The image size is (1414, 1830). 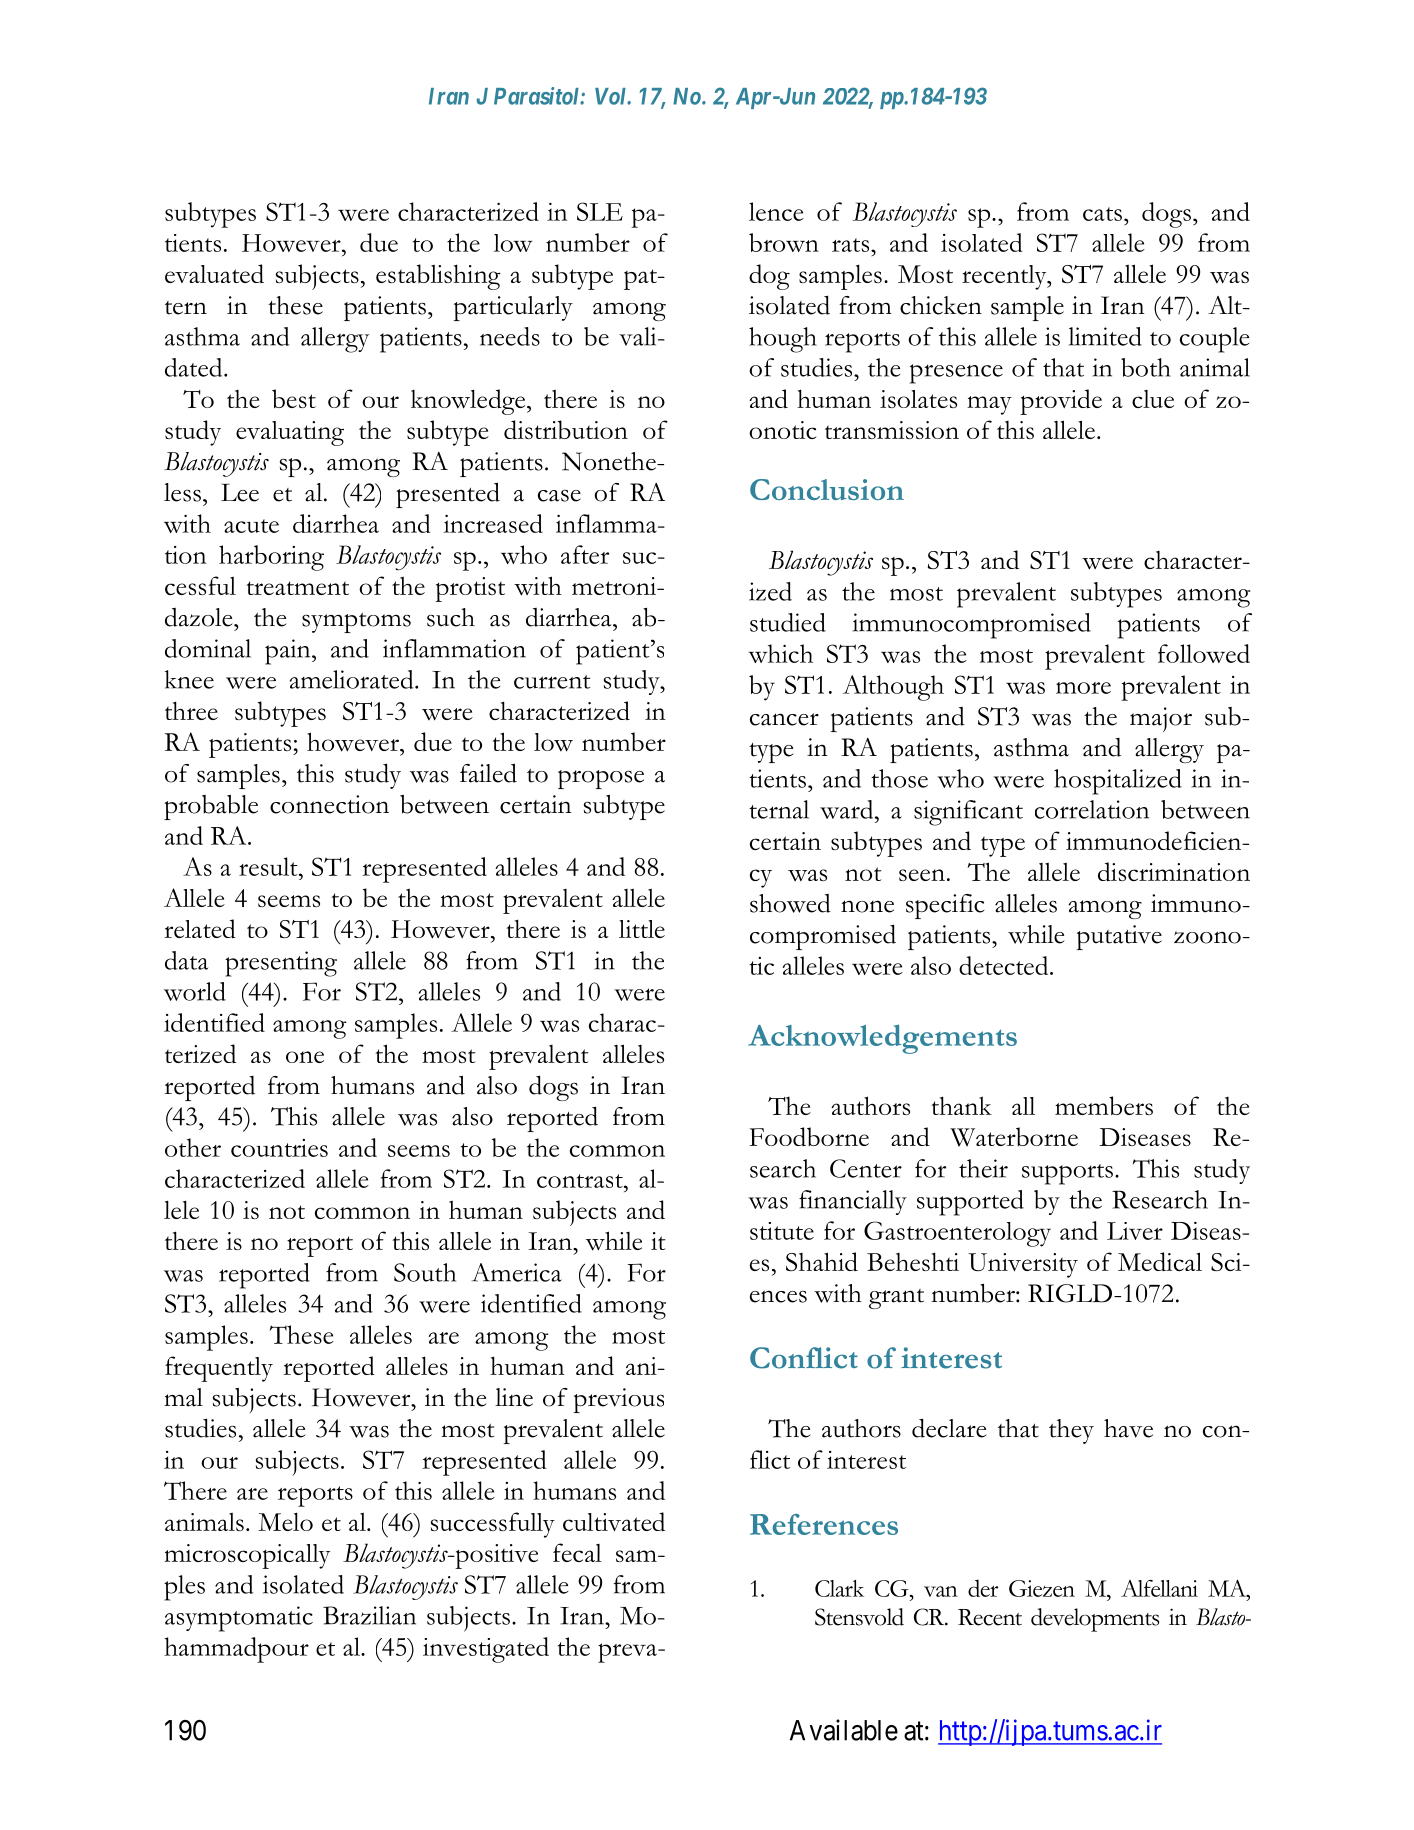 I want to click on previous, so click(x=618, y=1400).
